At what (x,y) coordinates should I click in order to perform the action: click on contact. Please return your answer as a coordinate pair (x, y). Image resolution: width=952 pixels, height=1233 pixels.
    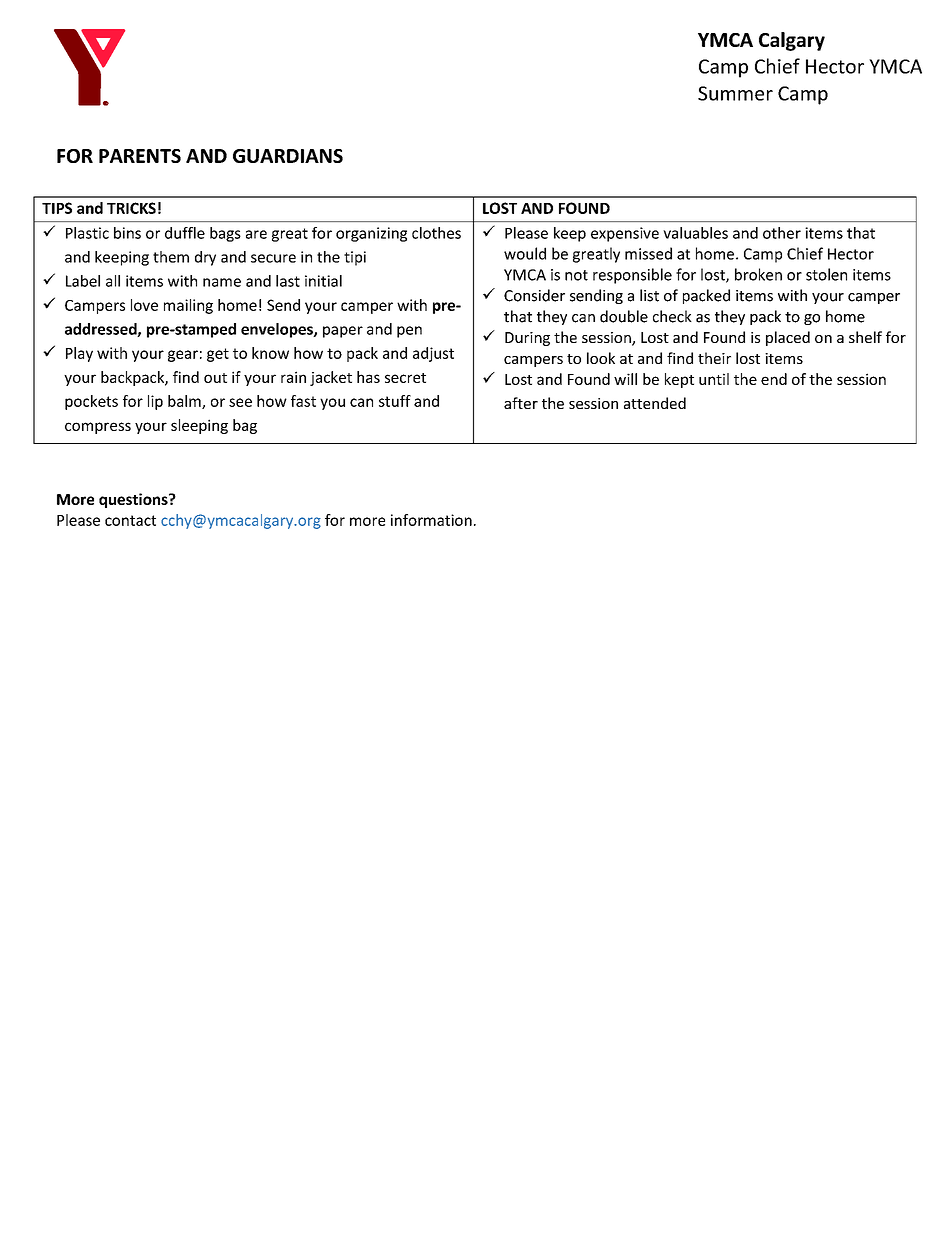
    Looking at the image, I should click on (130, 520).
